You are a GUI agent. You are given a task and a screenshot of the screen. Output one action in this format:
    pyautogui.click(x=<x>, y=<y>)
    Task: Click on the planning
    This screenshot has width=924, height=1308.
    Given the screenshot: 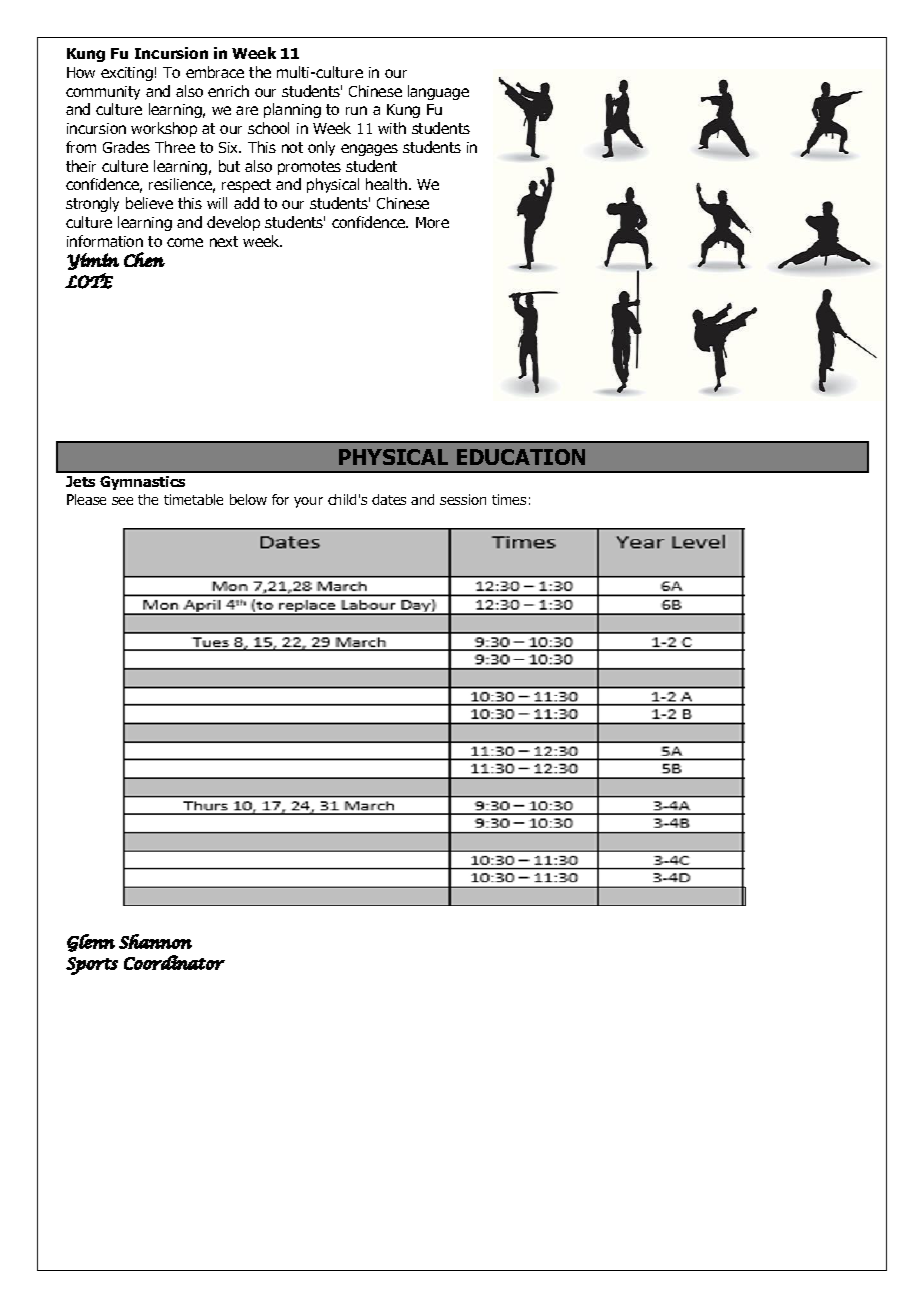 What is the action you would take?
    pyautogui.click(x=292, y=110)
